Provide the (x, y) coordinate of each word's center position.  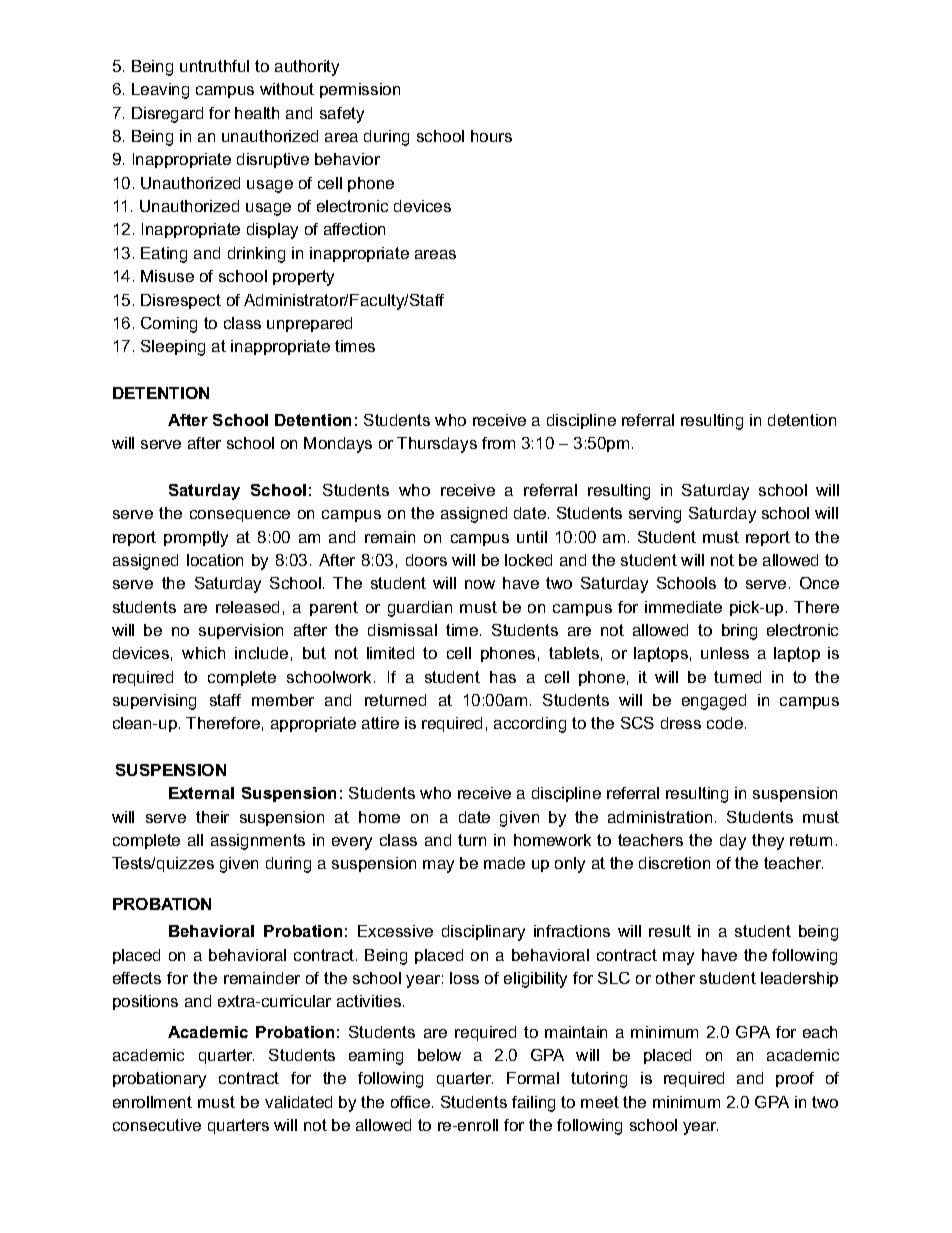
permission (360, 90)
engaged (714, 702)
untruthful (214, 66)
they (768, 842)
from (498, 443)
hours (491, 136)
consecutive (157, 1125)
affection (354, 229)
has (503, 677)
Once (819, 583)
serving (655, 515)
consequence (240, 516)
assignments (258, 842)
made (504, 863)
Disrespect (181, 301)
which (203, 653)
